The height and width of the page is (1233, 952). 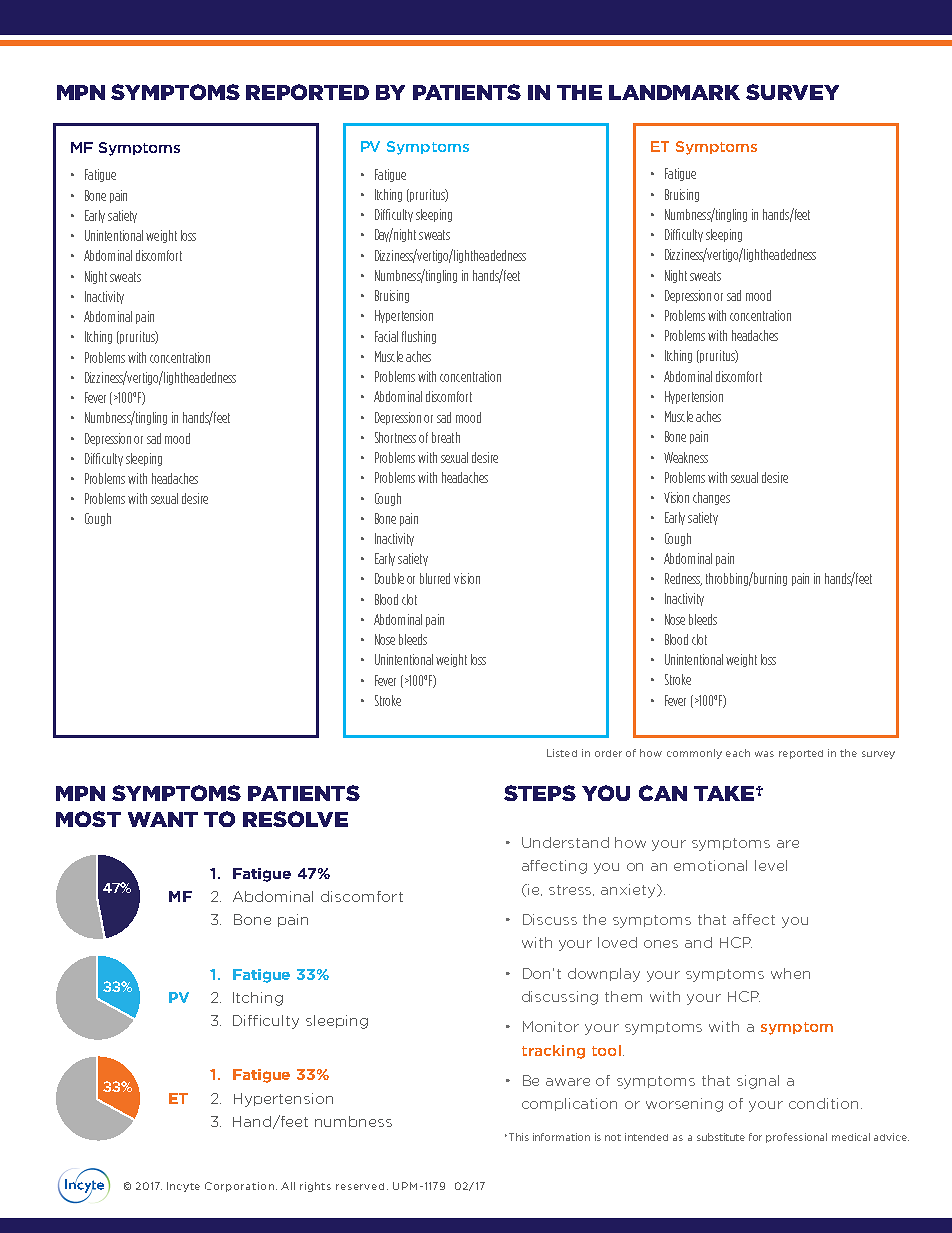 I want to click on This, so click(x=517, y=1137).
